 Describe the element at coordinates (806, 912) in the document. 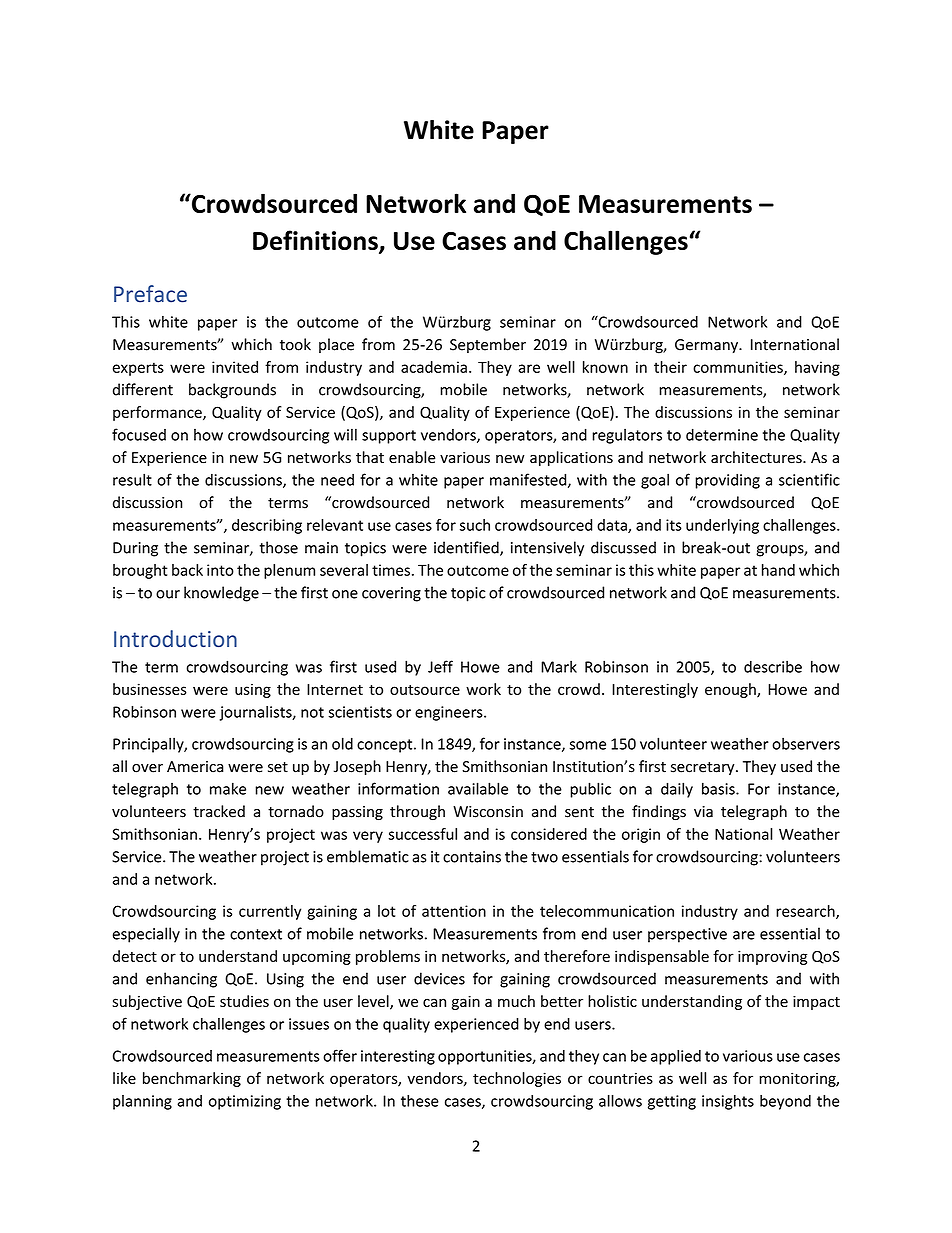

I see `research` at that location.
